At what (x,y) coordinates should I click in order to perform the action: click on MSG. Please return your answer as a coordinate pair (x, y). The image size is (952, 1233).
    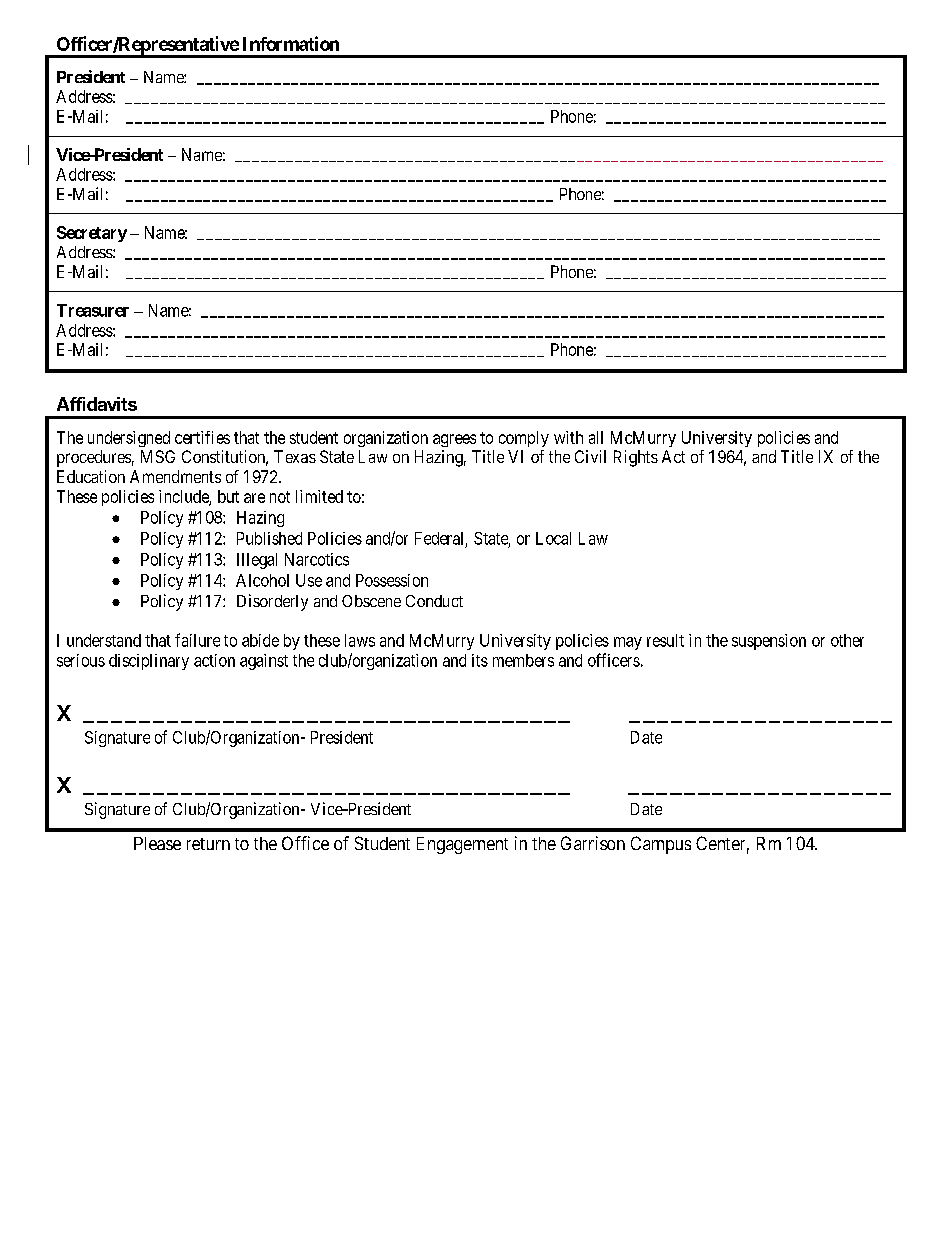
    Looking at the image, I should click on (158, 456).
